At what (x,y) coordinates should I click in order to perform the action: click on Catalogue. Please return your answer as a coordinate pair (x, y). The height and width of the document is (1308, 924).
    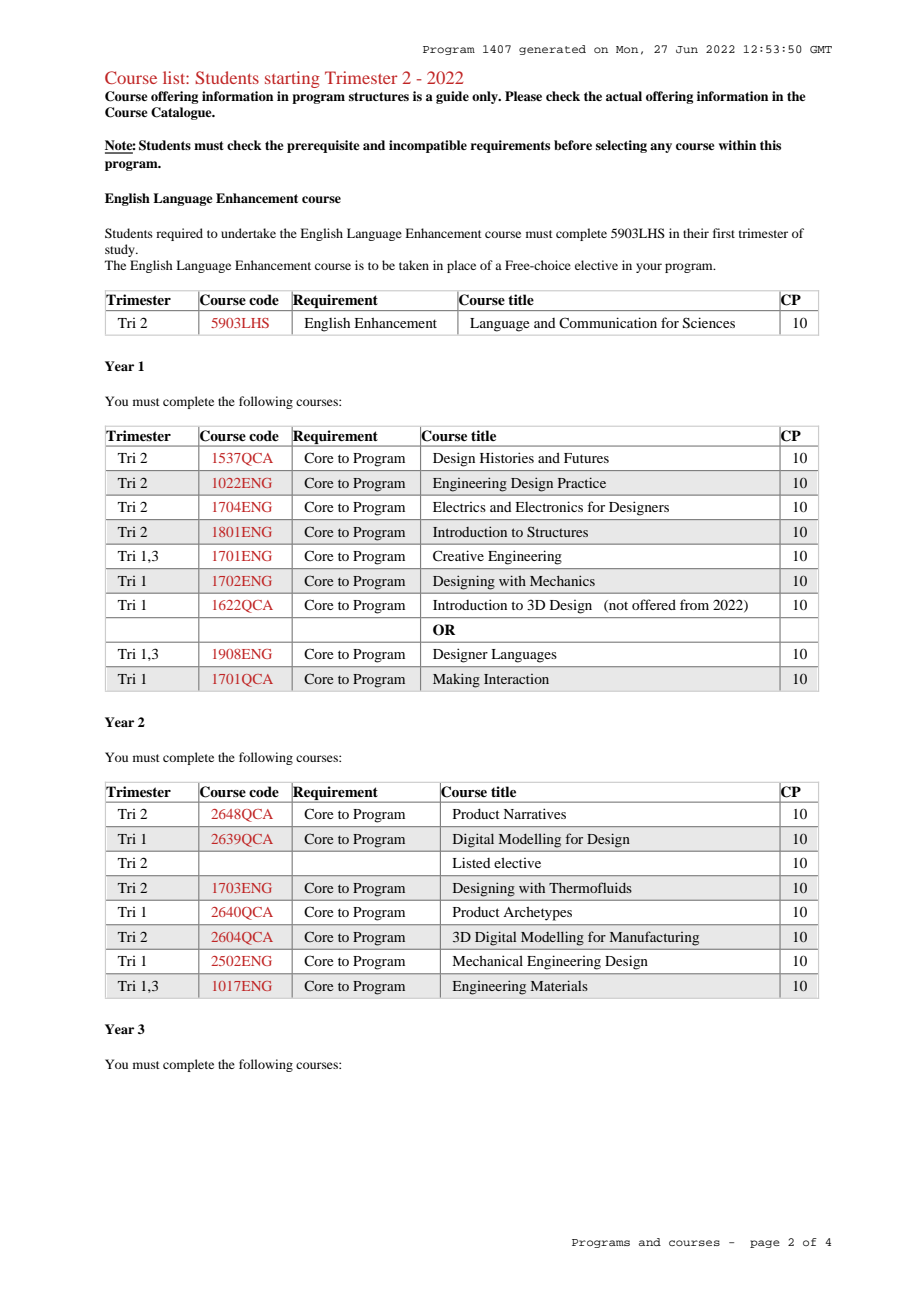
    Looking at the image, I should click on (182, 113).
